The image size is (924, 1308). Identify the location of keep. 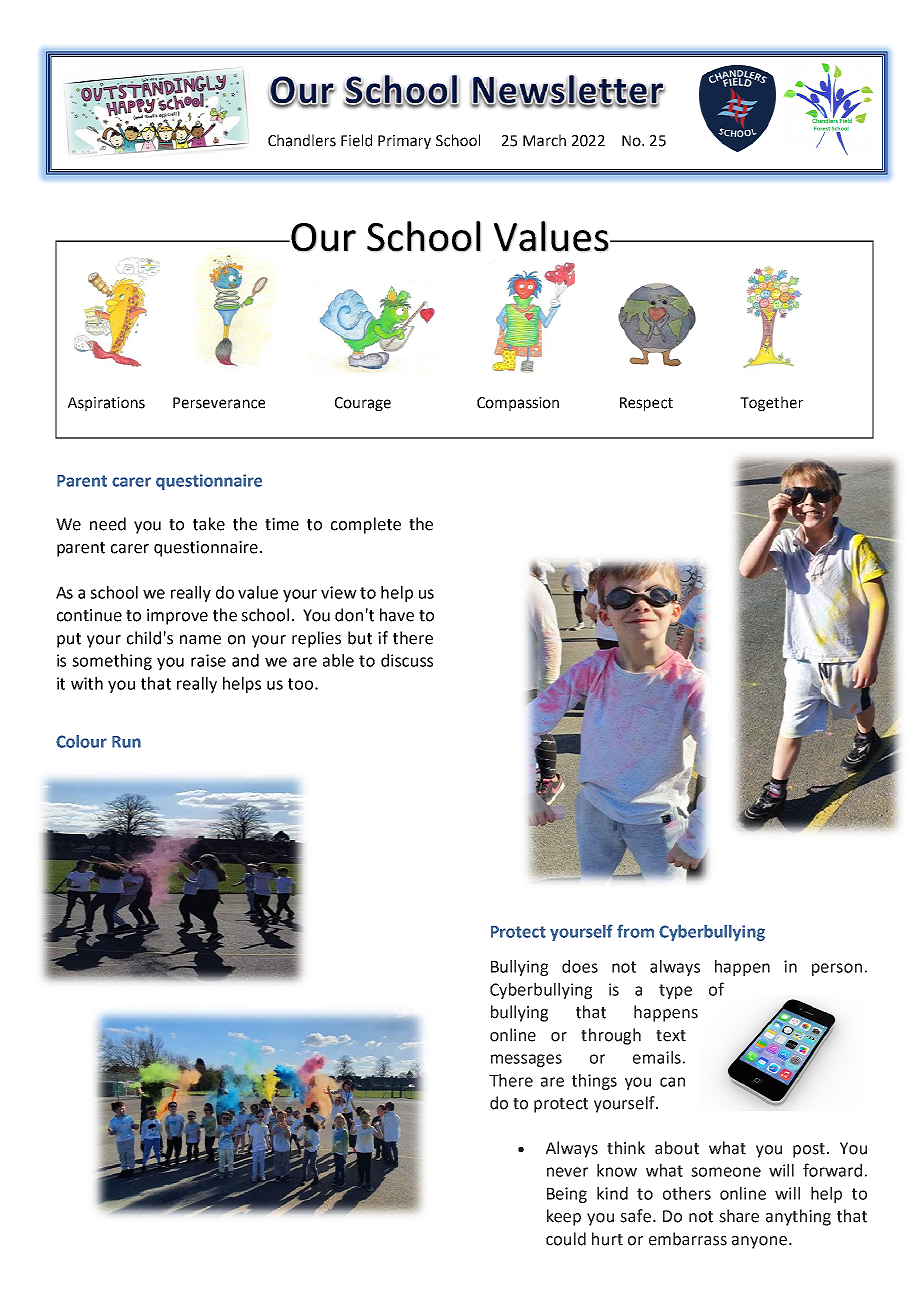
(564, 1217).
